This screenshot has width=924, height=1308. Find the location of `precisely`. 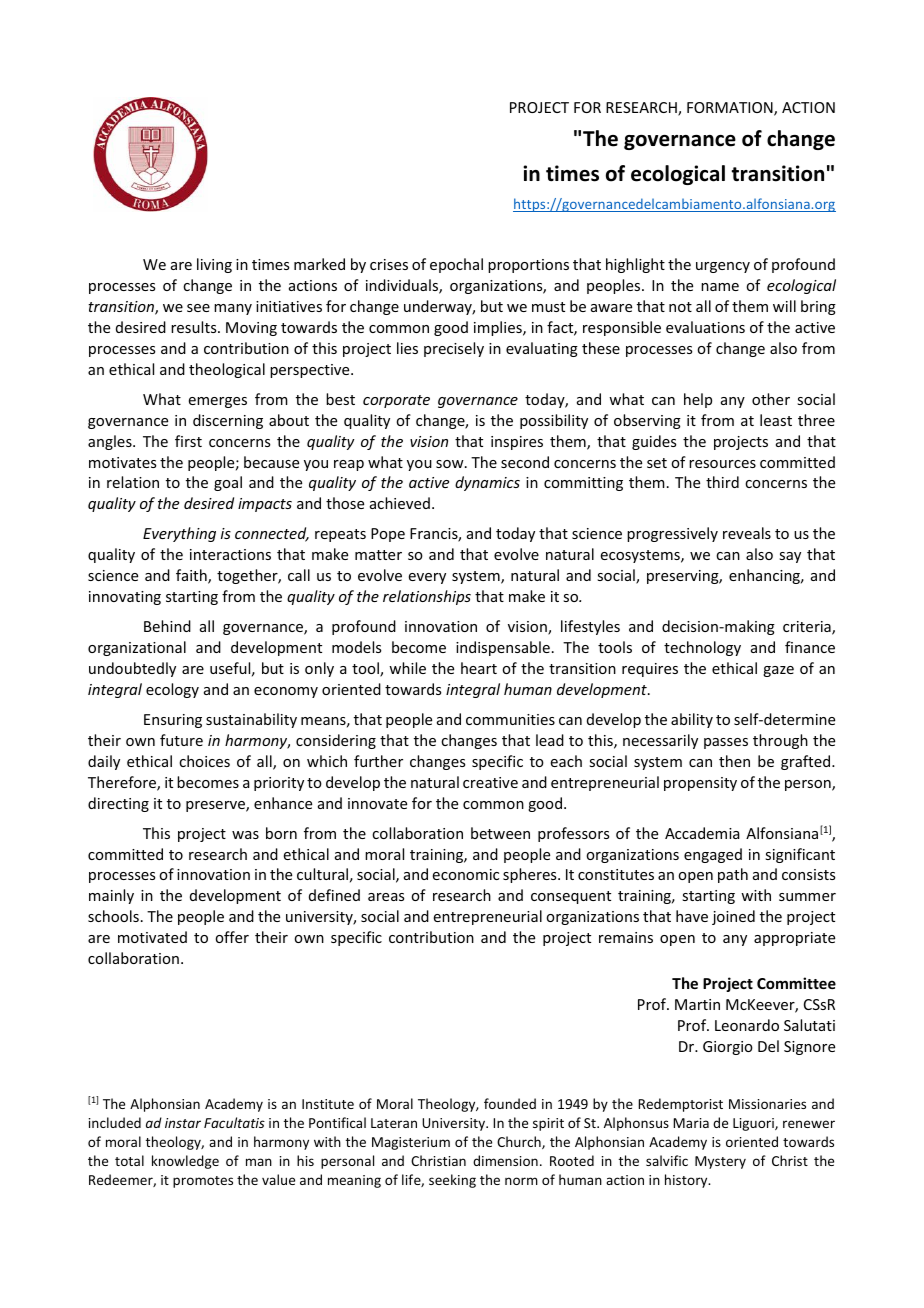

precisely is located at coordinates (454, 349).
